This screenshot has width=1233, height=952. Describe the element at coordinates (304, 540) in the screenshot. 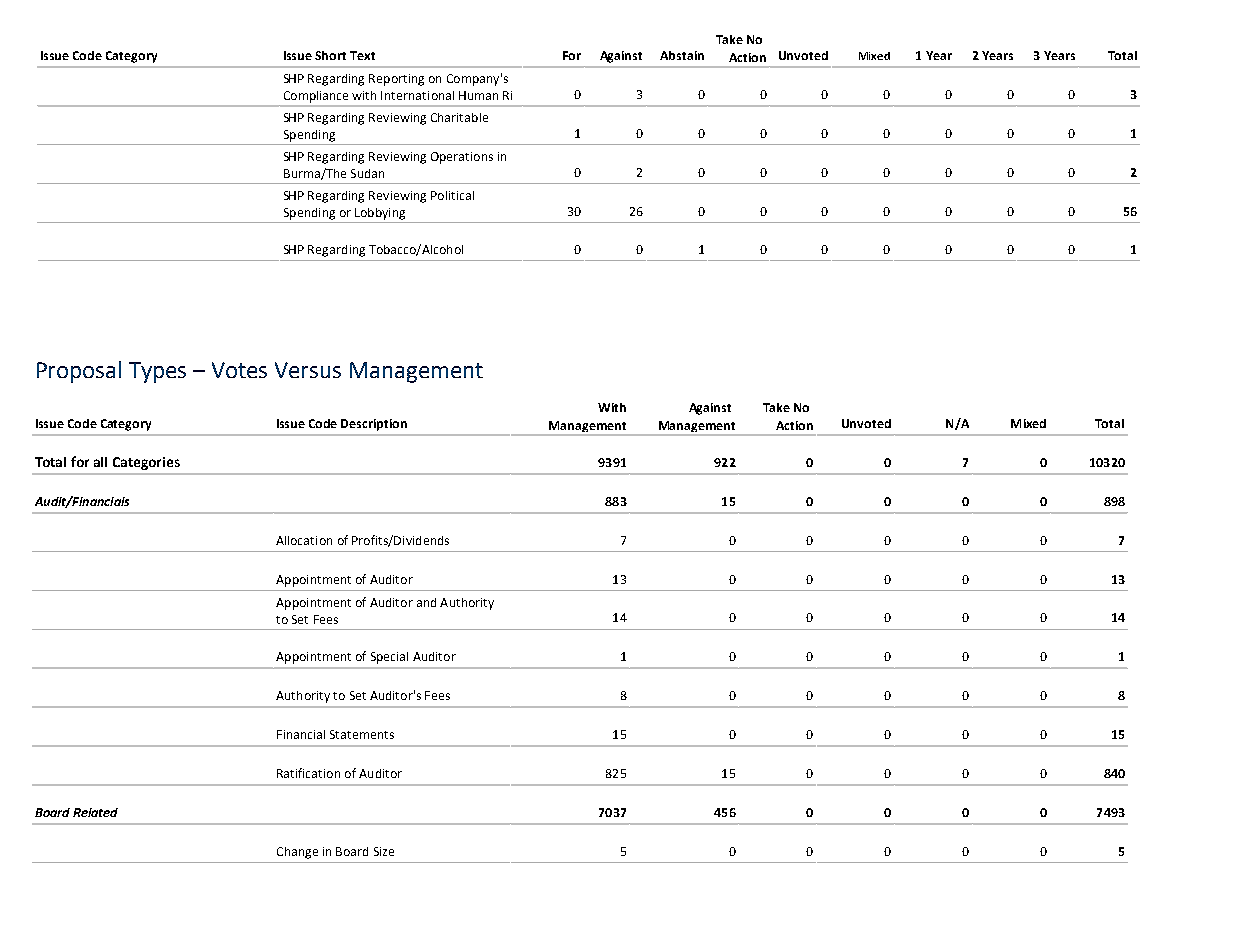

I see `Allocation` at that location.
